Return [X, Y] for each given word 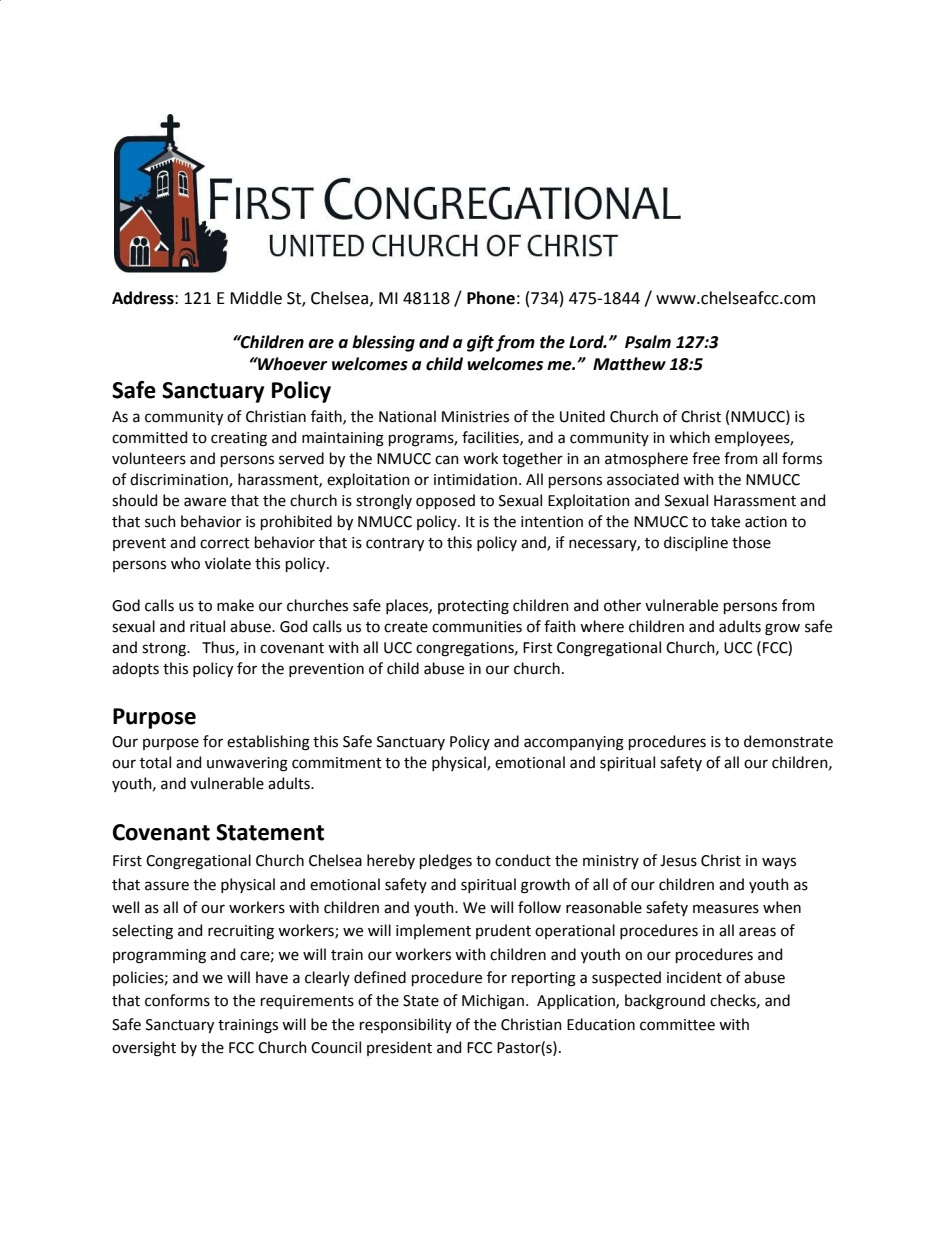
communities [477, 627]
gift [480, 343]
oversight [144, 1049]
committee [677, 1025]
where [602, 626]
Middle [256, 298]
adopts [135, 669]
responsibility [406, 1025]
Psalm [648, 342]
